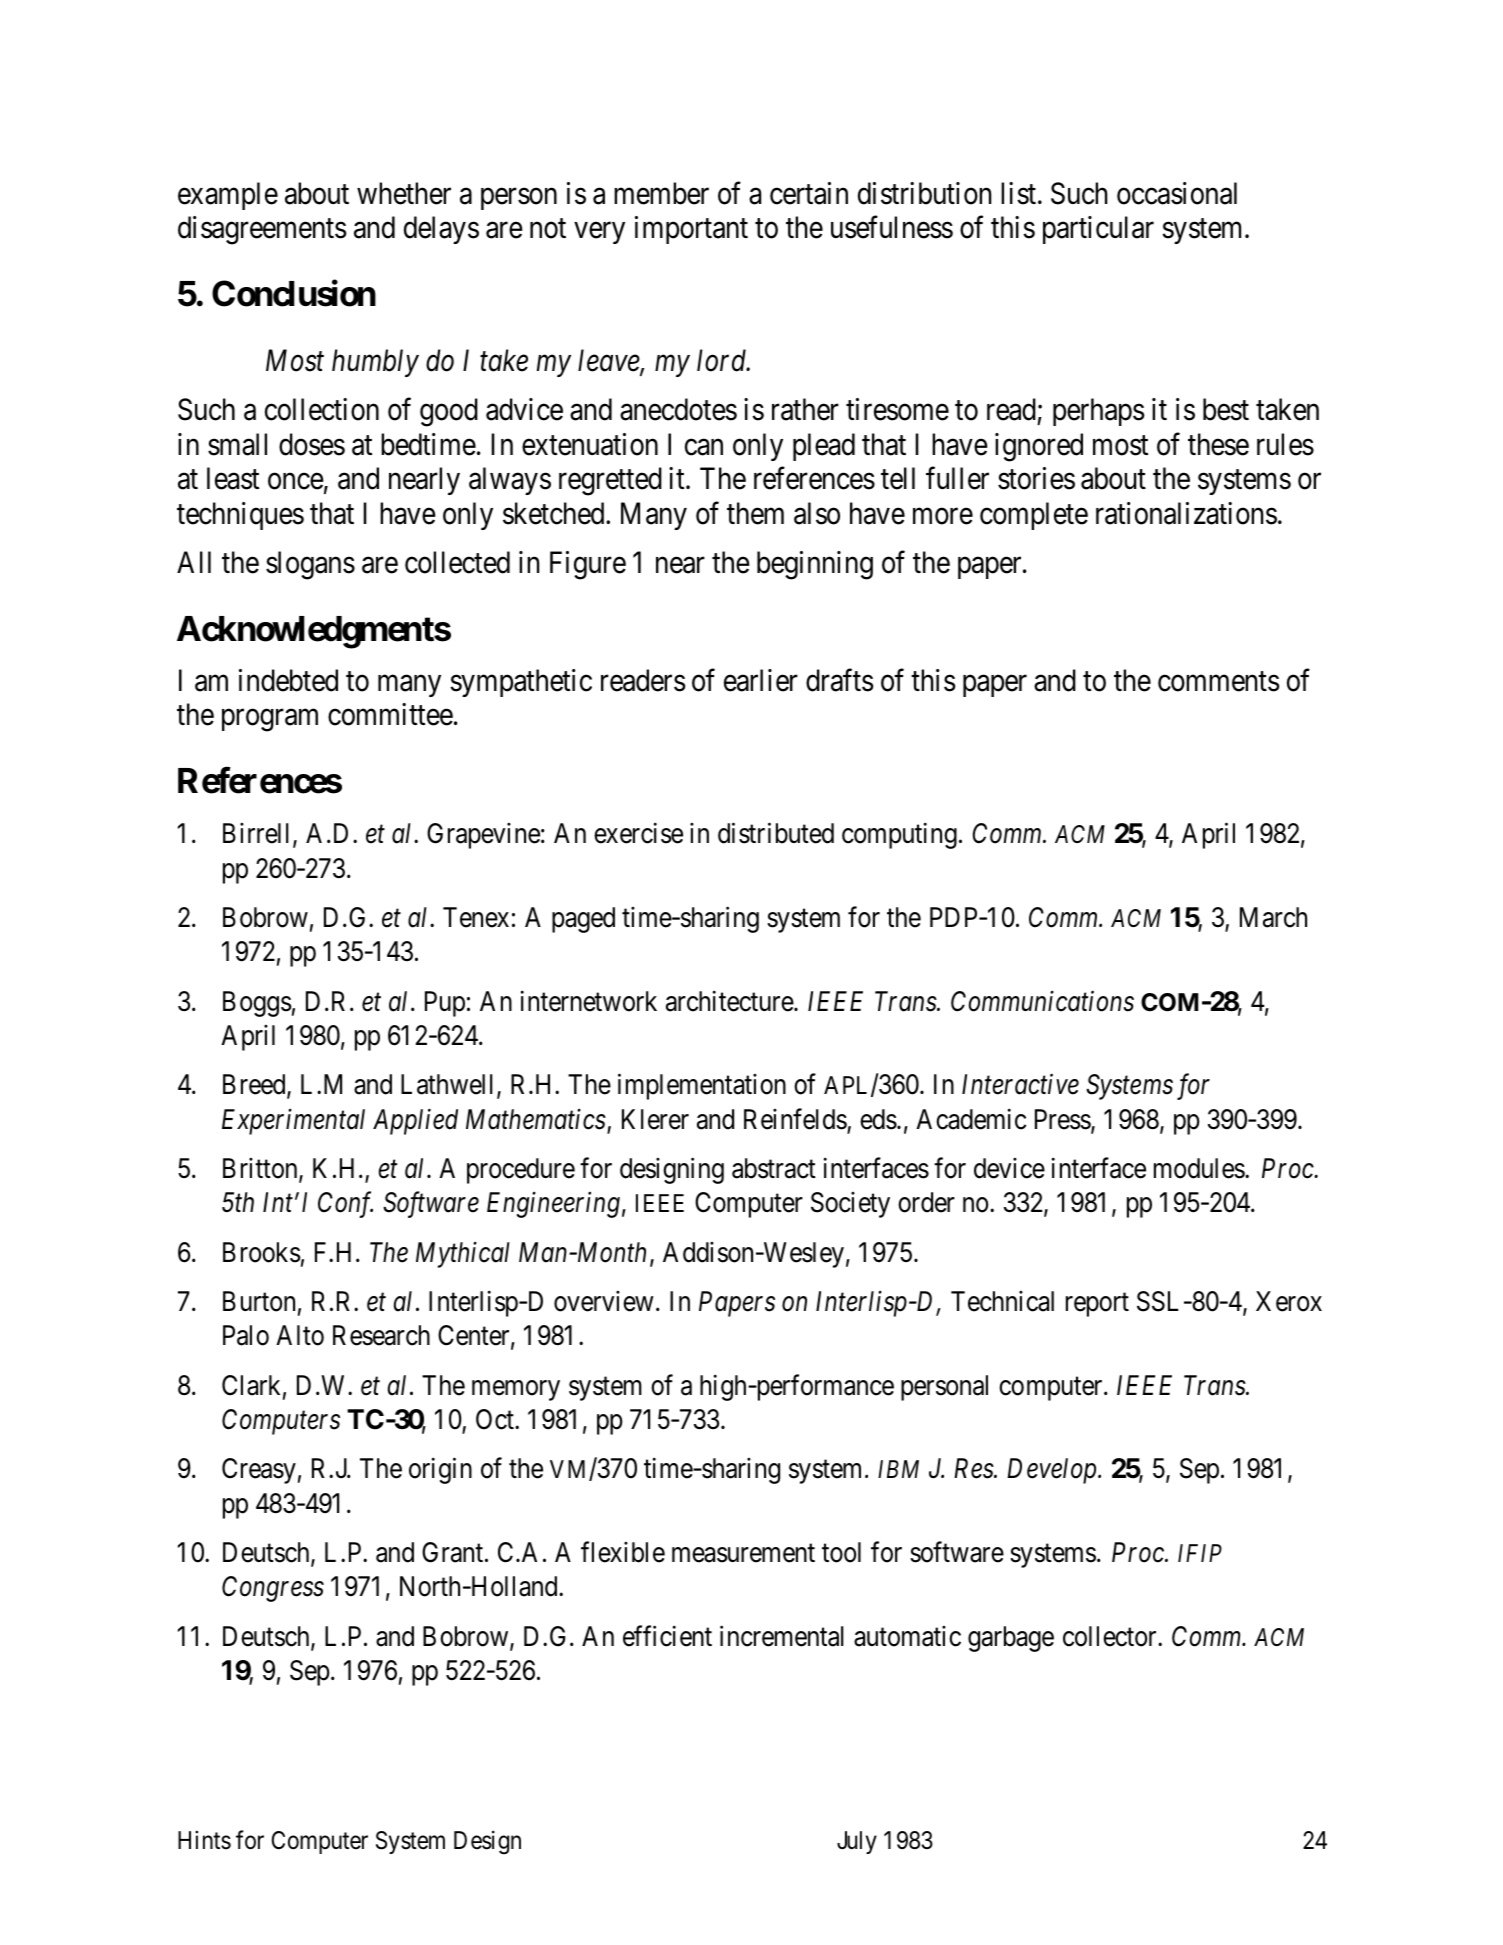  I want to click on Pup, so click(445, 1004).
